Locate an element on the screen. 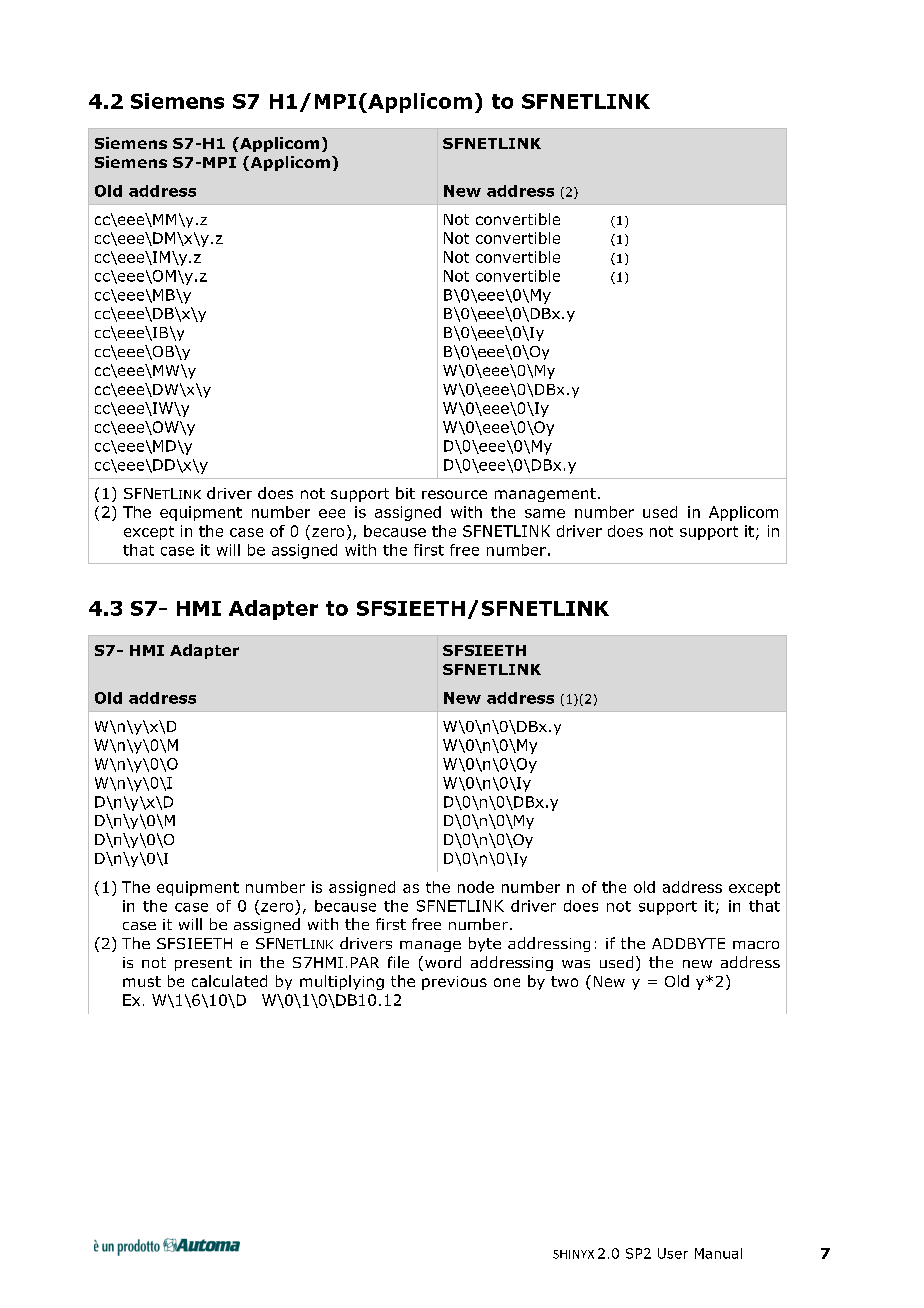  User is located at coordinates (673, 1253).
